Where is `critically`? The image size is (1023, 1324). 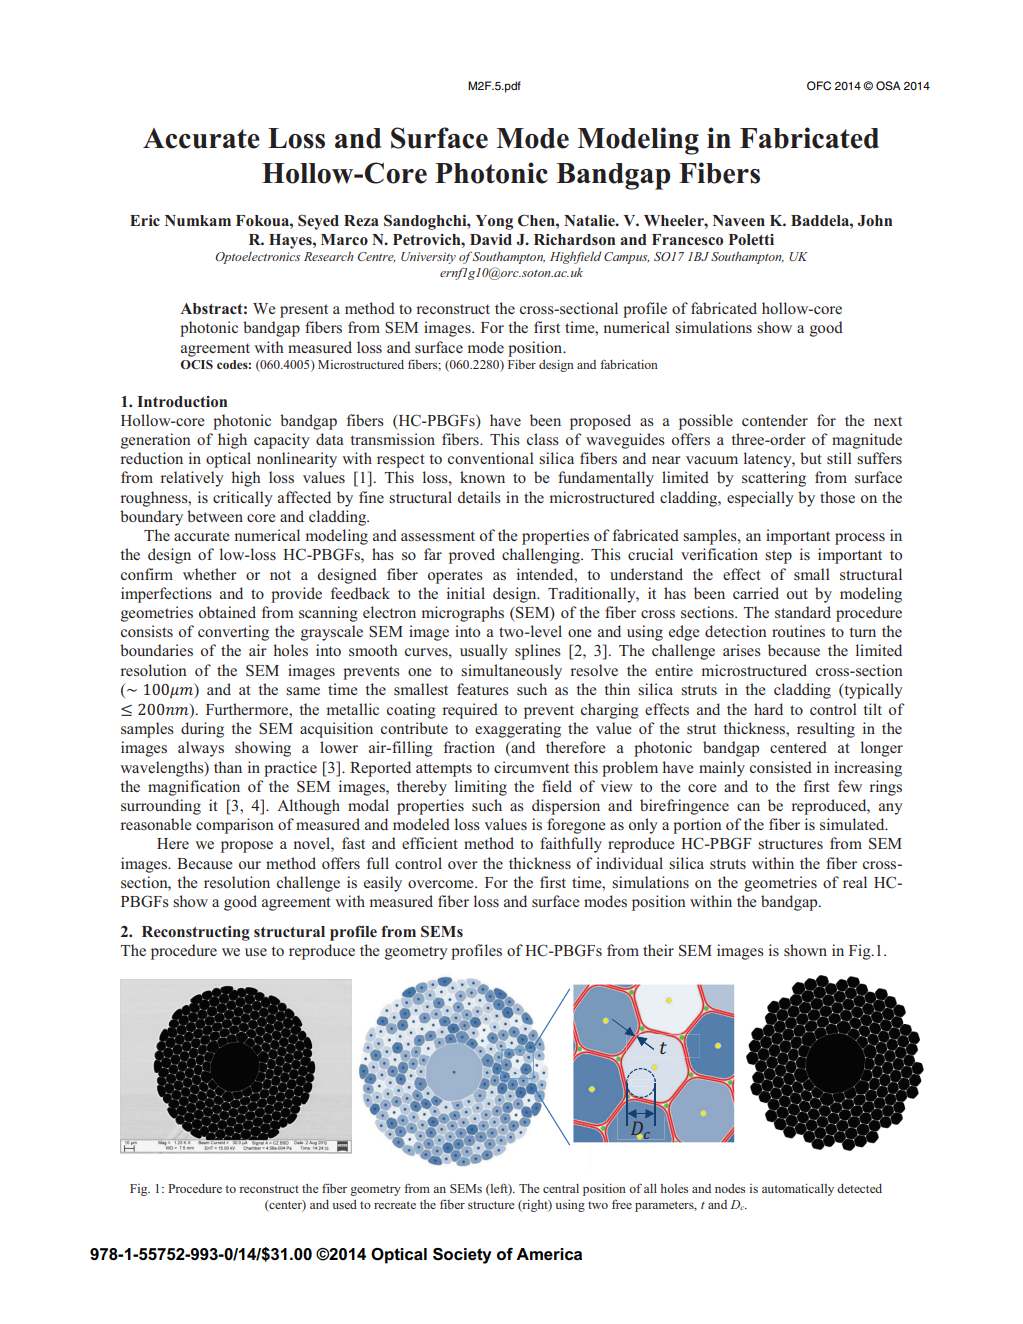 critically is located at coordinates (243, 499).
